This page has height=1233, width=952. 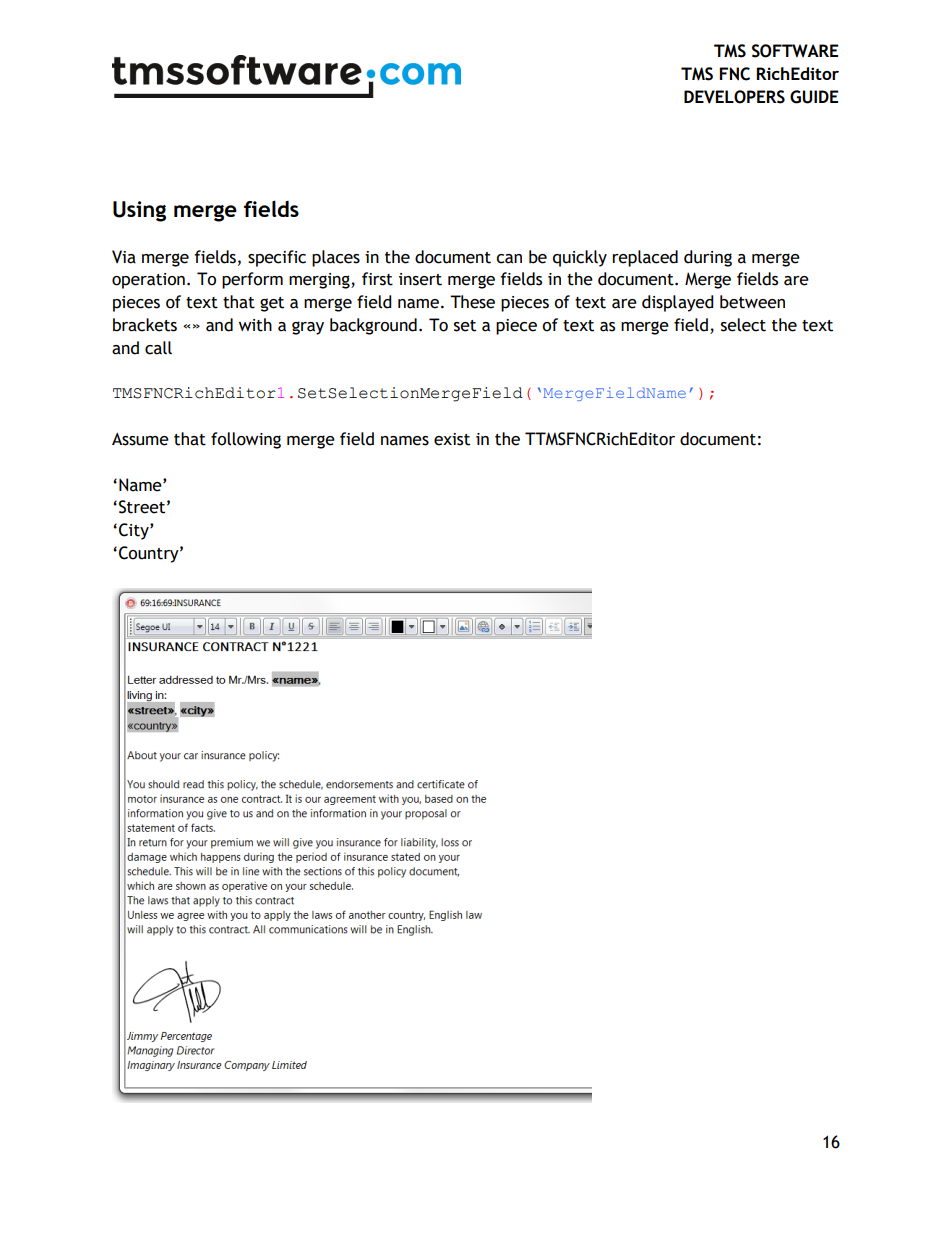 What do you see at coordinates (472, 302) in the page?
I see `These` at bounding box center [472, 302].
